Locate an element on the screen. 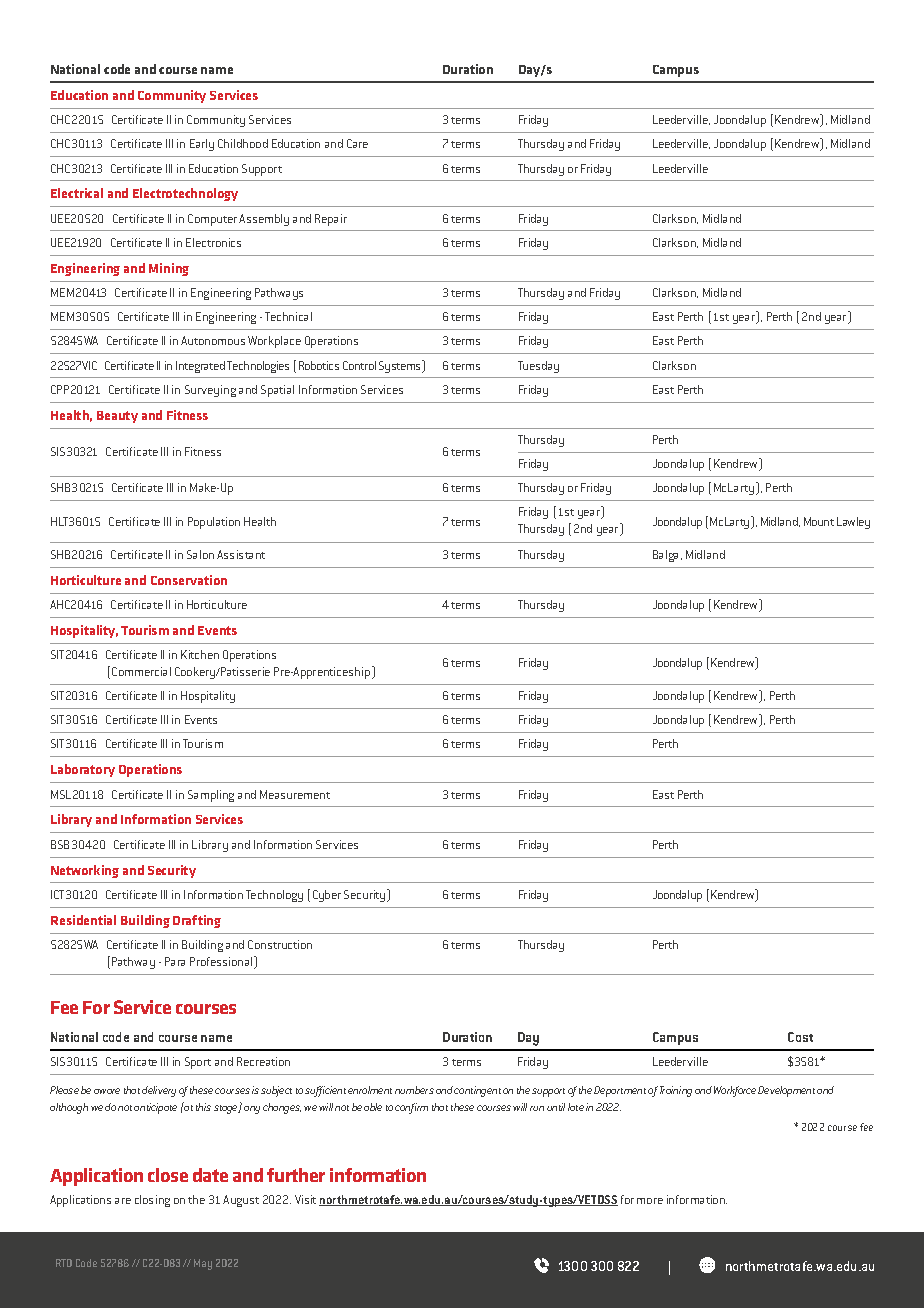 This screenshot has width=924, height=1308. Mount is located at coordinates (819, 521).
